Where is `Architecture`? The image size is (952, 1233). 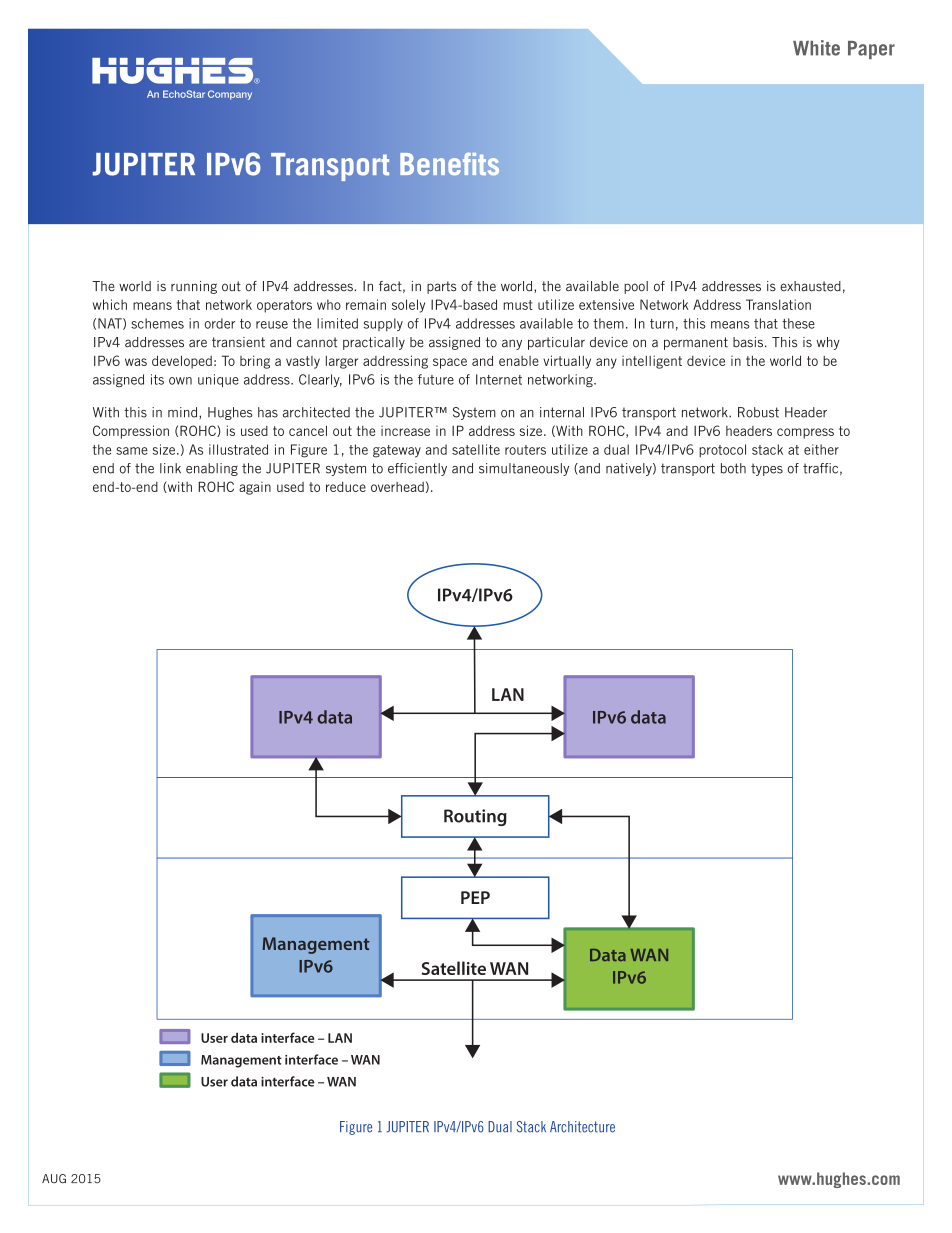 Architecture is located at coordinates (582, 1127).
